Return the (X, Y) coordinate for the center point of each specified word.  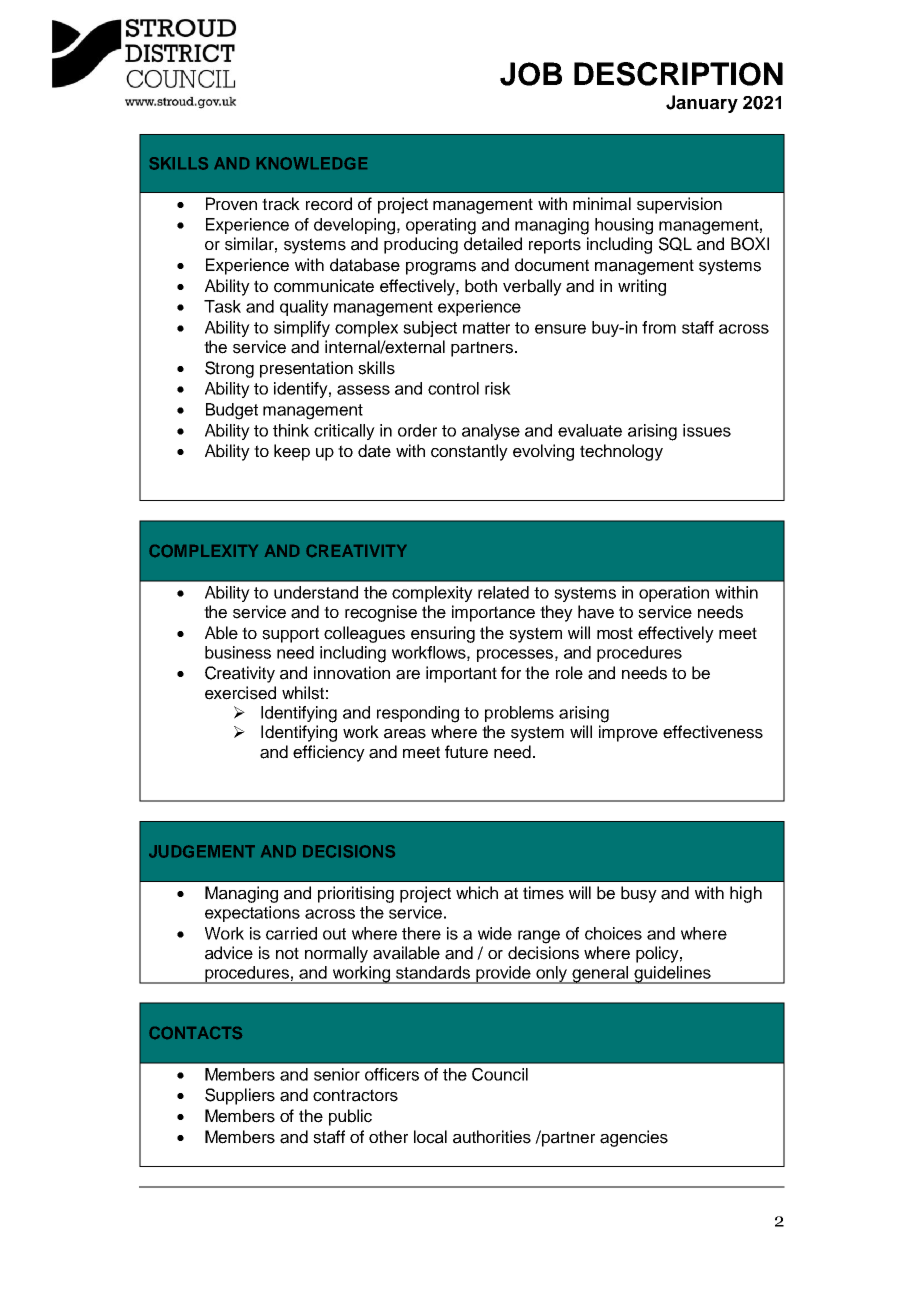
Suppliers (240, 1096)
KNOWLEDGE (312, 163)
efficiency (329, 753)
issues (707, 430)
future (466, 752)
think (291, 430)
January (702, 104)
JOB (531, 74)
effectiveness (713, 732)
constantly (469, 452)
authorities (492, 1137)
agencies (634, 1138)
